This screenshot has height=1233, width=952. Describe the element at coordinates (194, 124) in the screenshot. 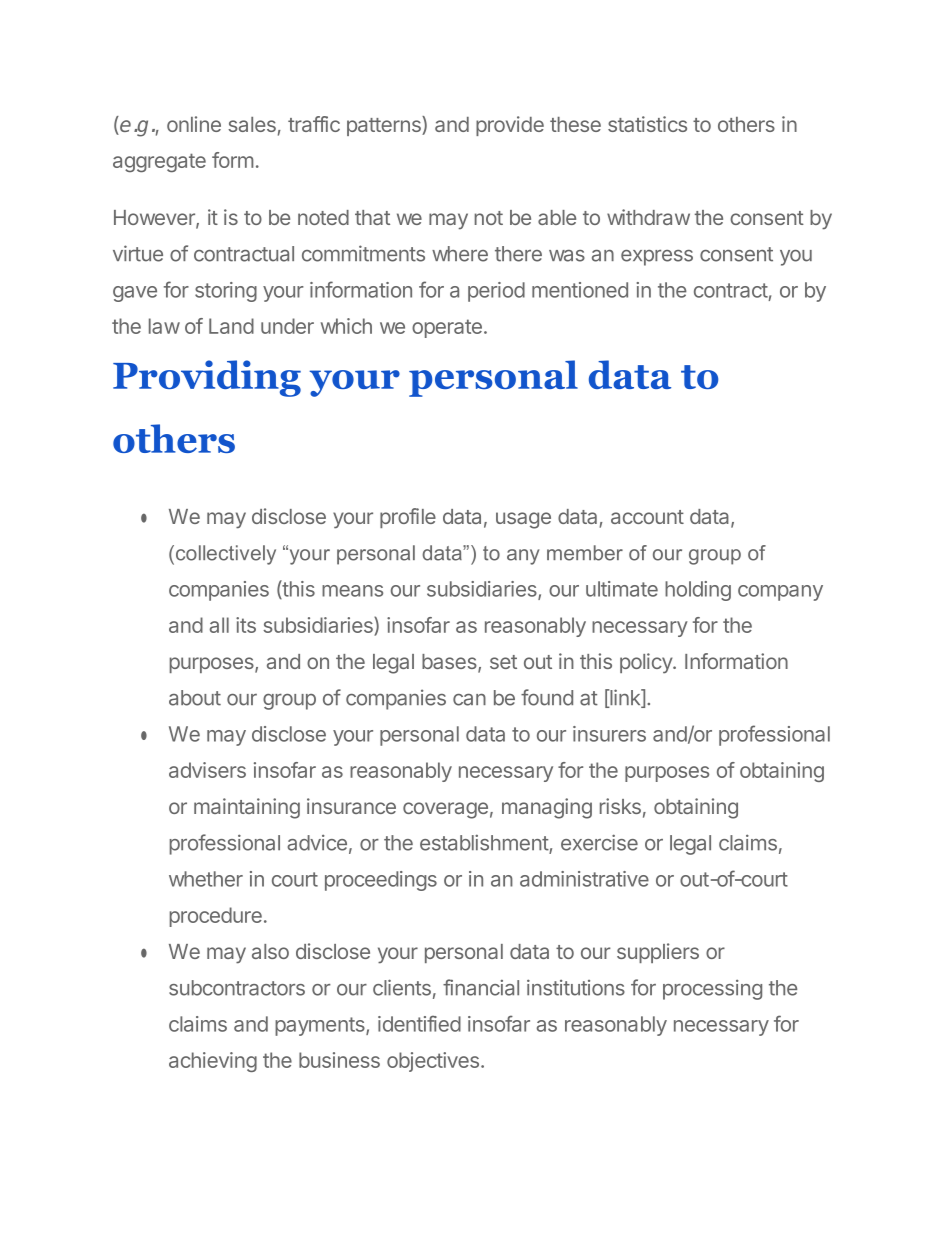

I see `online` at that location.
